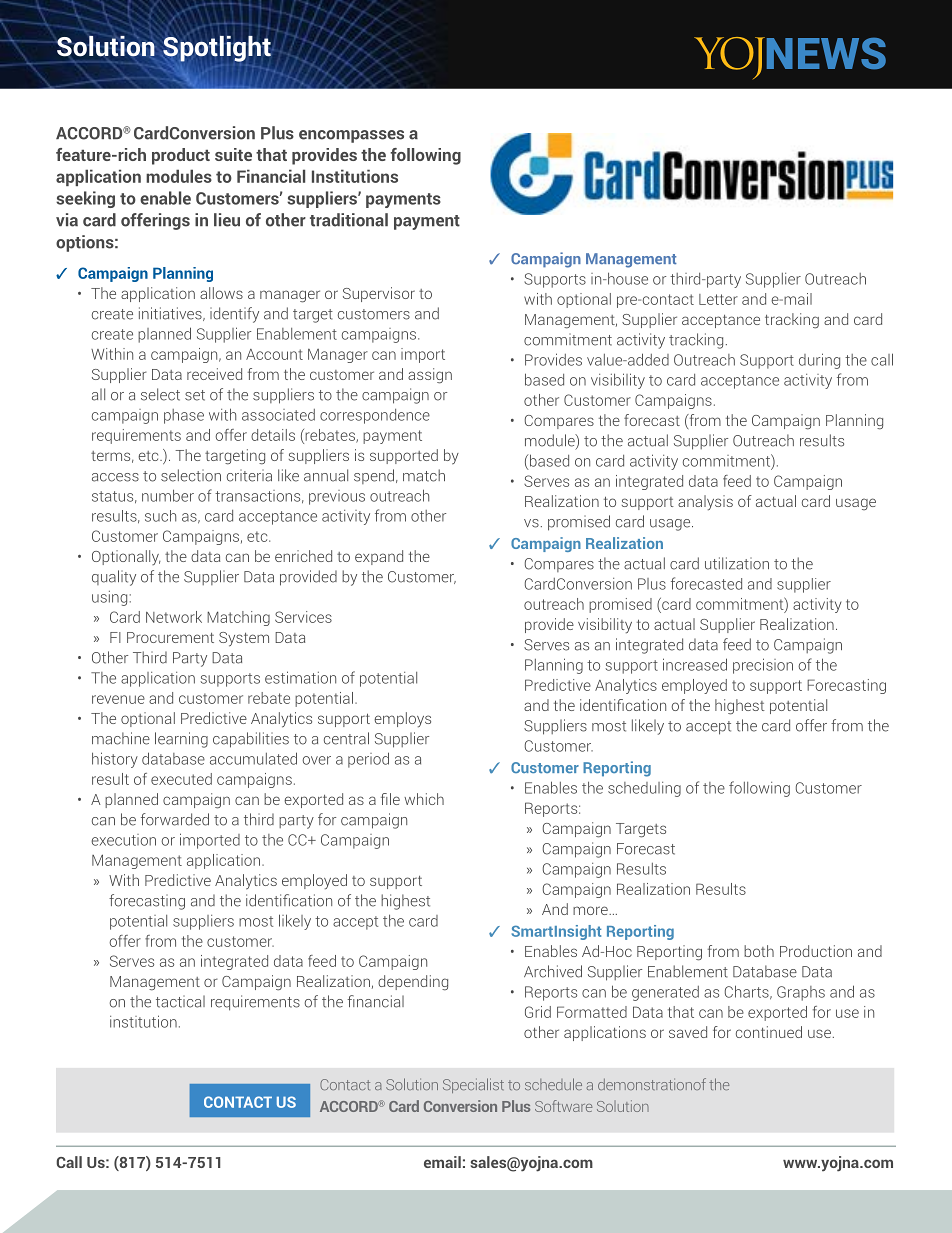 Image resolution: width=952 pixels, height=1233 pixels. Describe the element at coordinates (379, 557) in the image. I see `expand` at that location.
